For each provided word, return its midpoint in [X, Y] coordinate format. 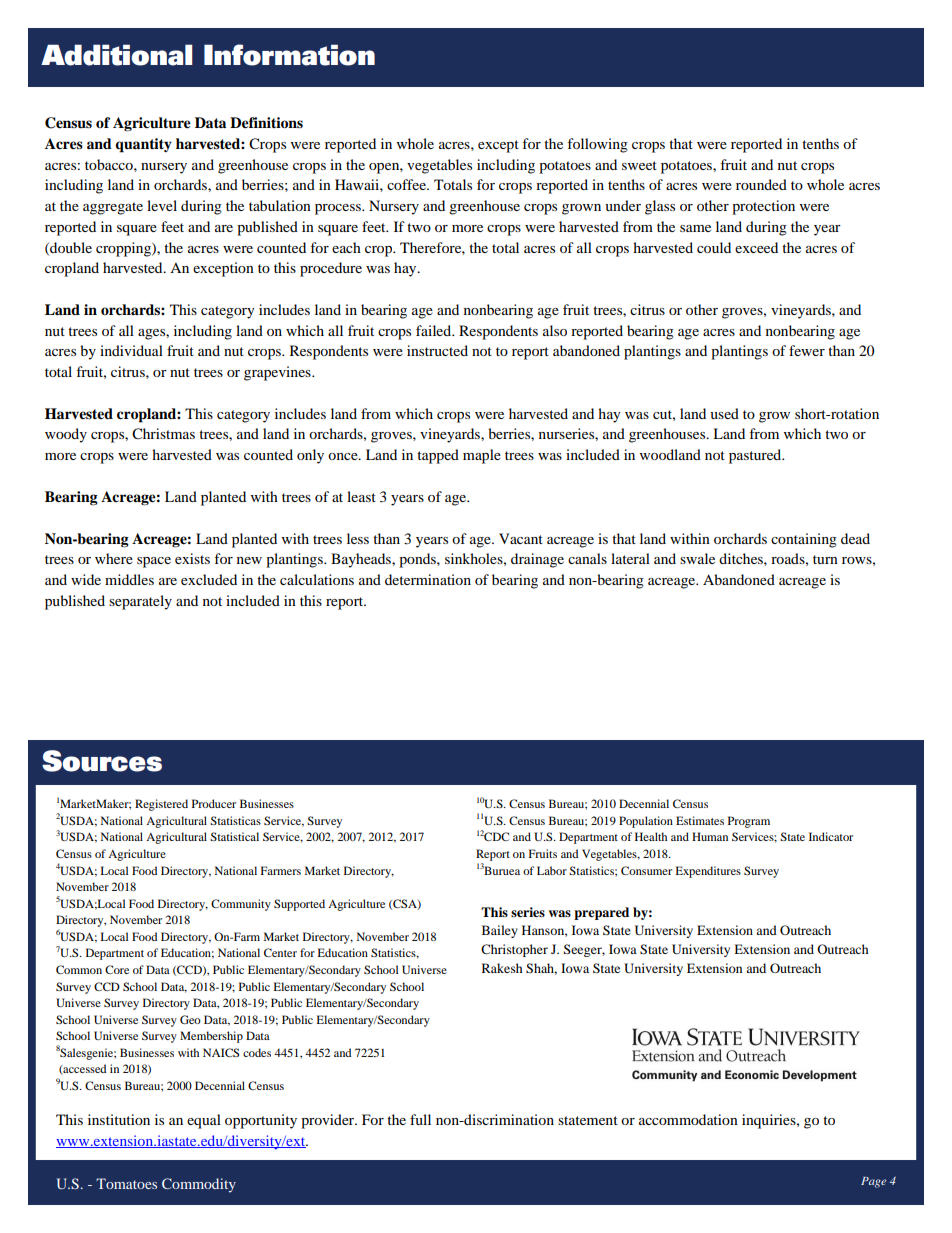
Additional [116, 55]
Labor [552, 870]
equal [204, 1121]
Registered [161, 805]
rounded [761, 184]
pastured [756, 456]
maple [482, 456]
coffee [407, 184]
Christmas [163, 434]
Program [749, 822]
